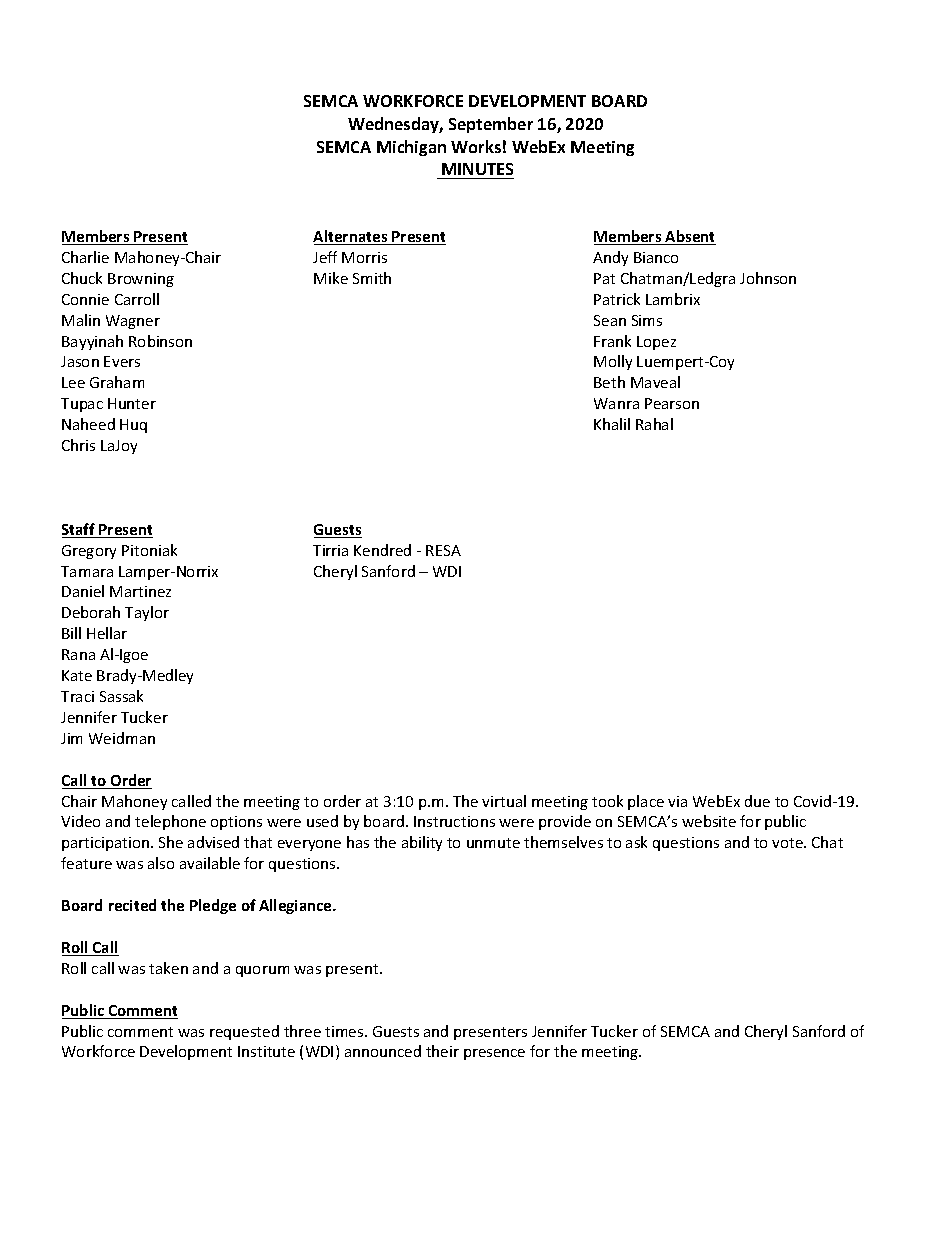  What do you see at coordinates (147, 613) in the document?
I see `Taylor` at bounding box center [147, 613].
